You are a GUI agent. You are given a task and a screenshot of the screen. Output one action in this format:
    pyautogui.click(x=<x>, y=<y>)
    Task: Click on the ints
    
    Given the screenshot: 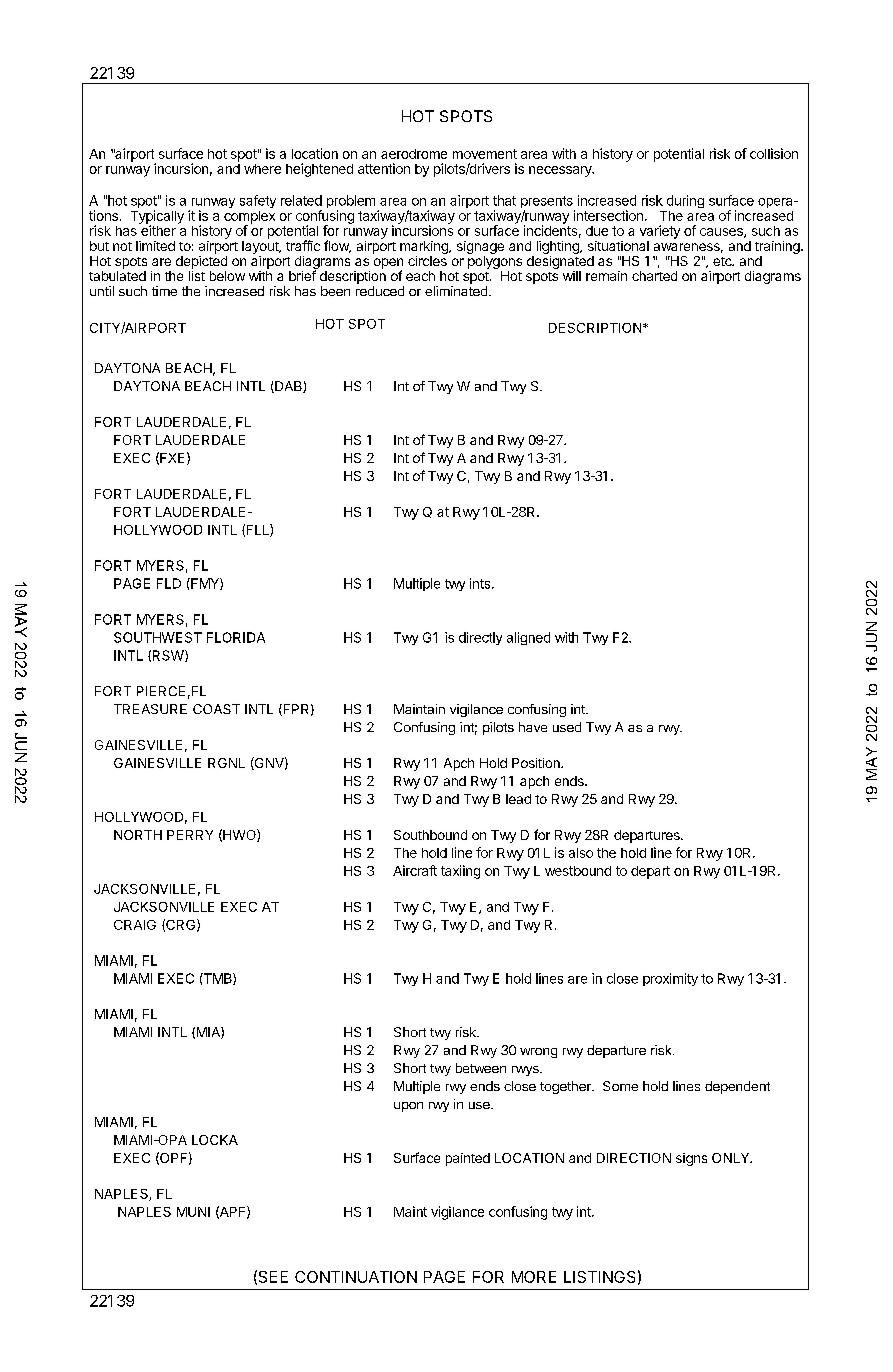 What is the action you would take?
    pyautogui.click(x=481, y=583)
